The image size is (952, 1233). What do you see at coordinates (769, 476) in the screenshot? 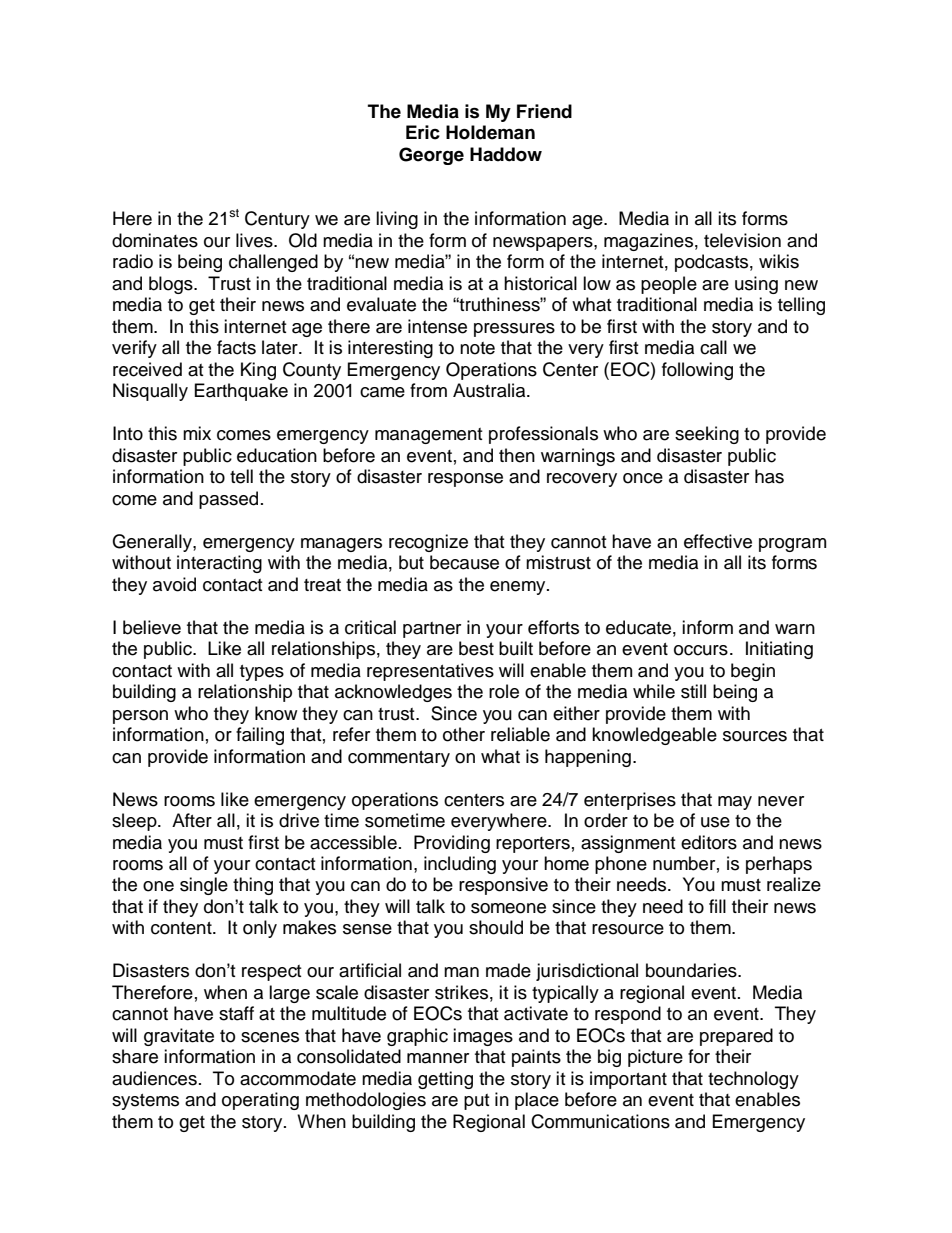
I see `has` at bounding box center [769, 476].
